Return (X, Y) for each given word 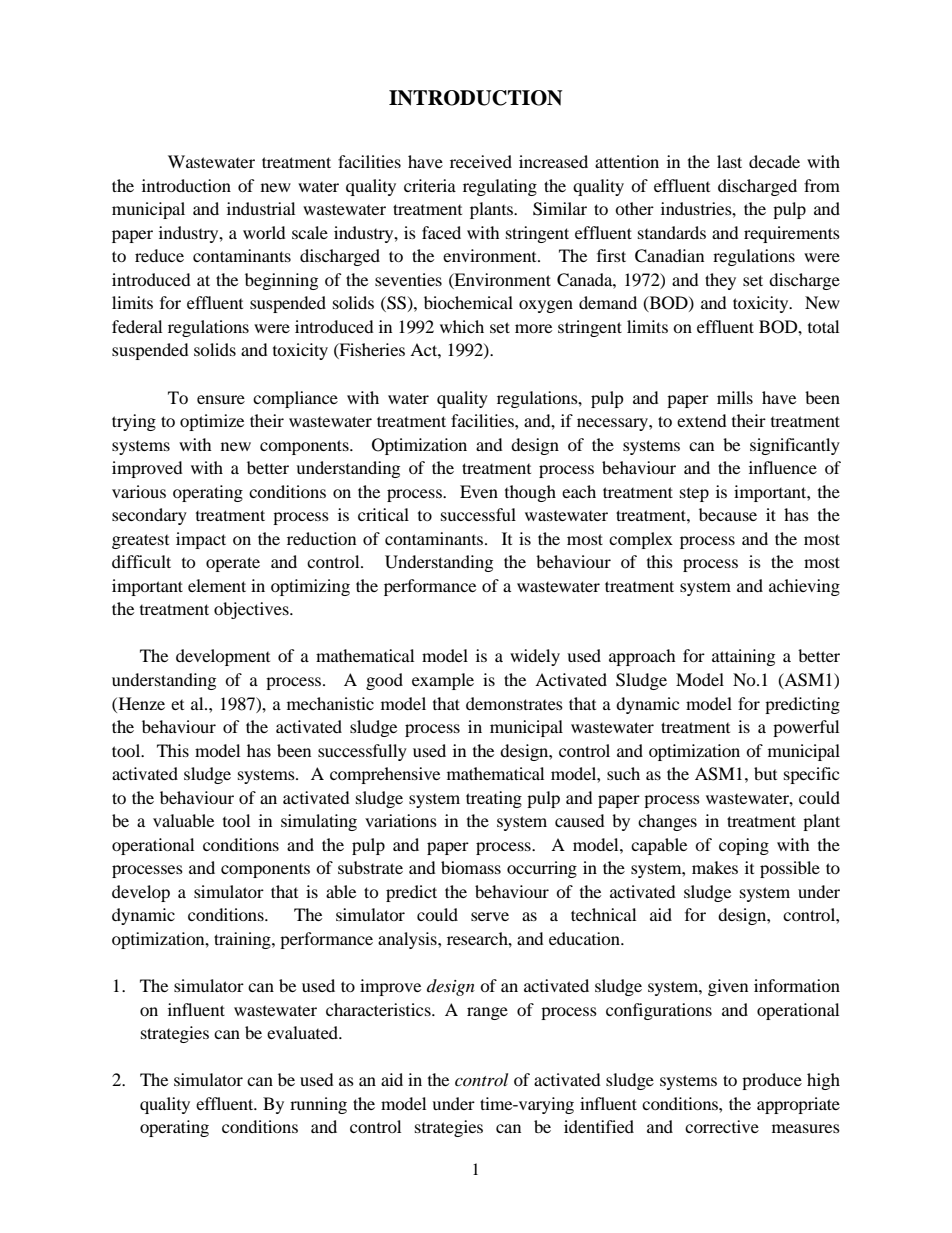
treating (494, 799)
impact (201, 540)
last (729, 161)
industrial (261, 208)
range (487, 1013)
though (530, 493)
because (728, 514)
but (765, 773)
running (318, 1105)
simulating (319, 822)
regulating (500, 187)
